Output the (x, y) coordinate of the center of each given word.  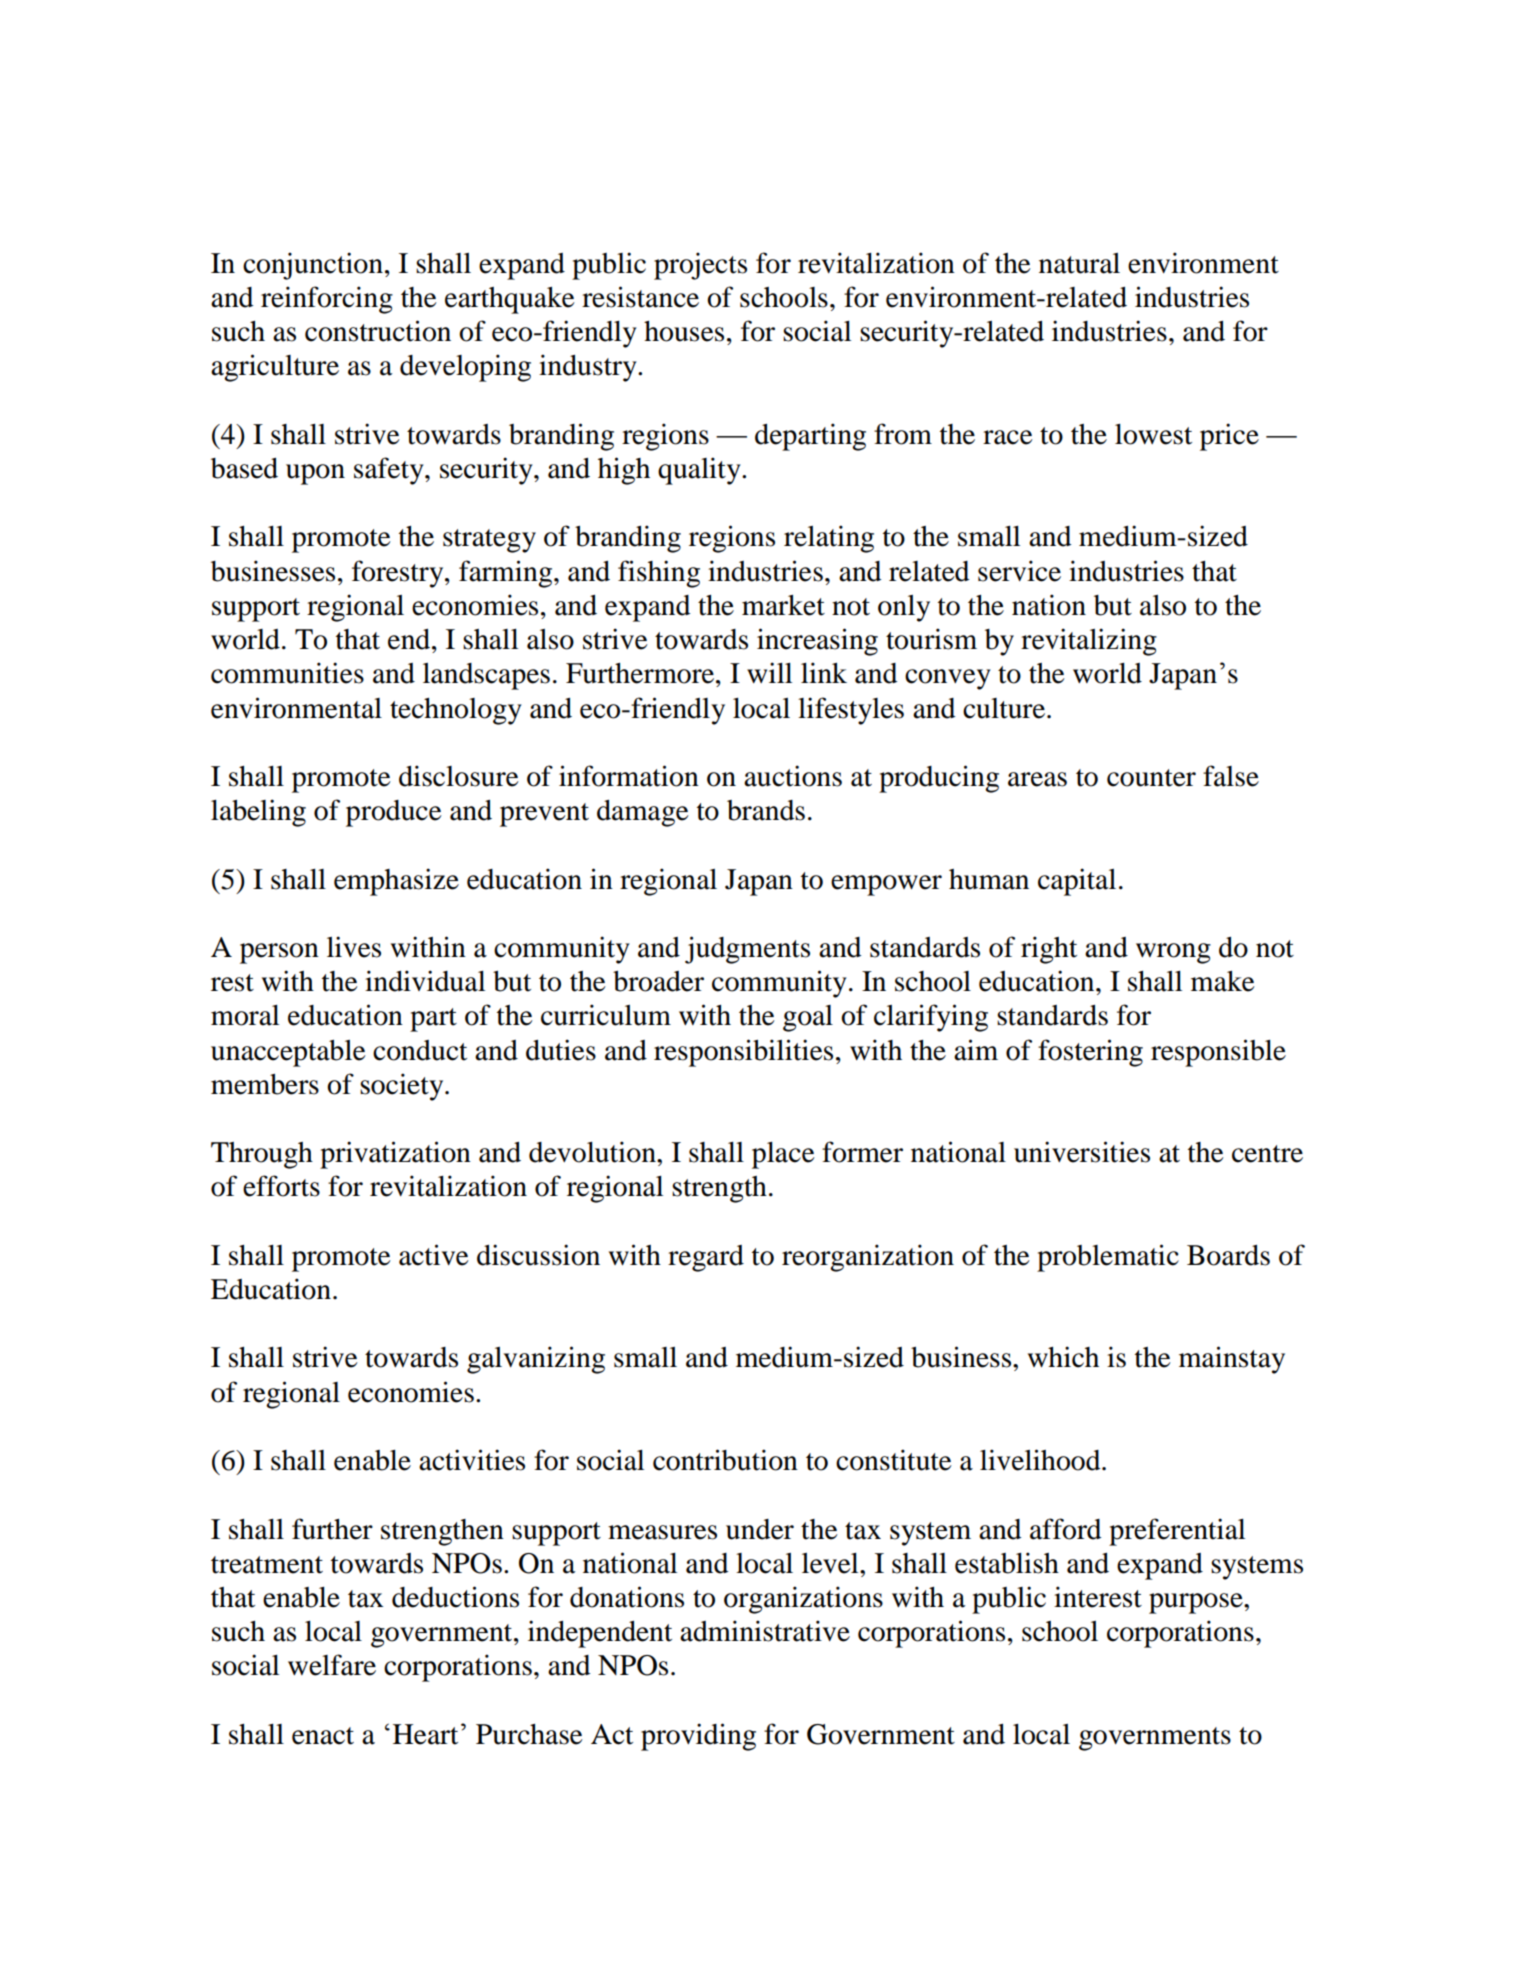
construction (378, 331)
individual (425, 981)
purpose (1197, 1603)
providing (698, 1737)
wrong (1173, 953)
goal (808, 1018)
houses (684, 331)
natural (1079, 263)
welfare (332, 1665)
